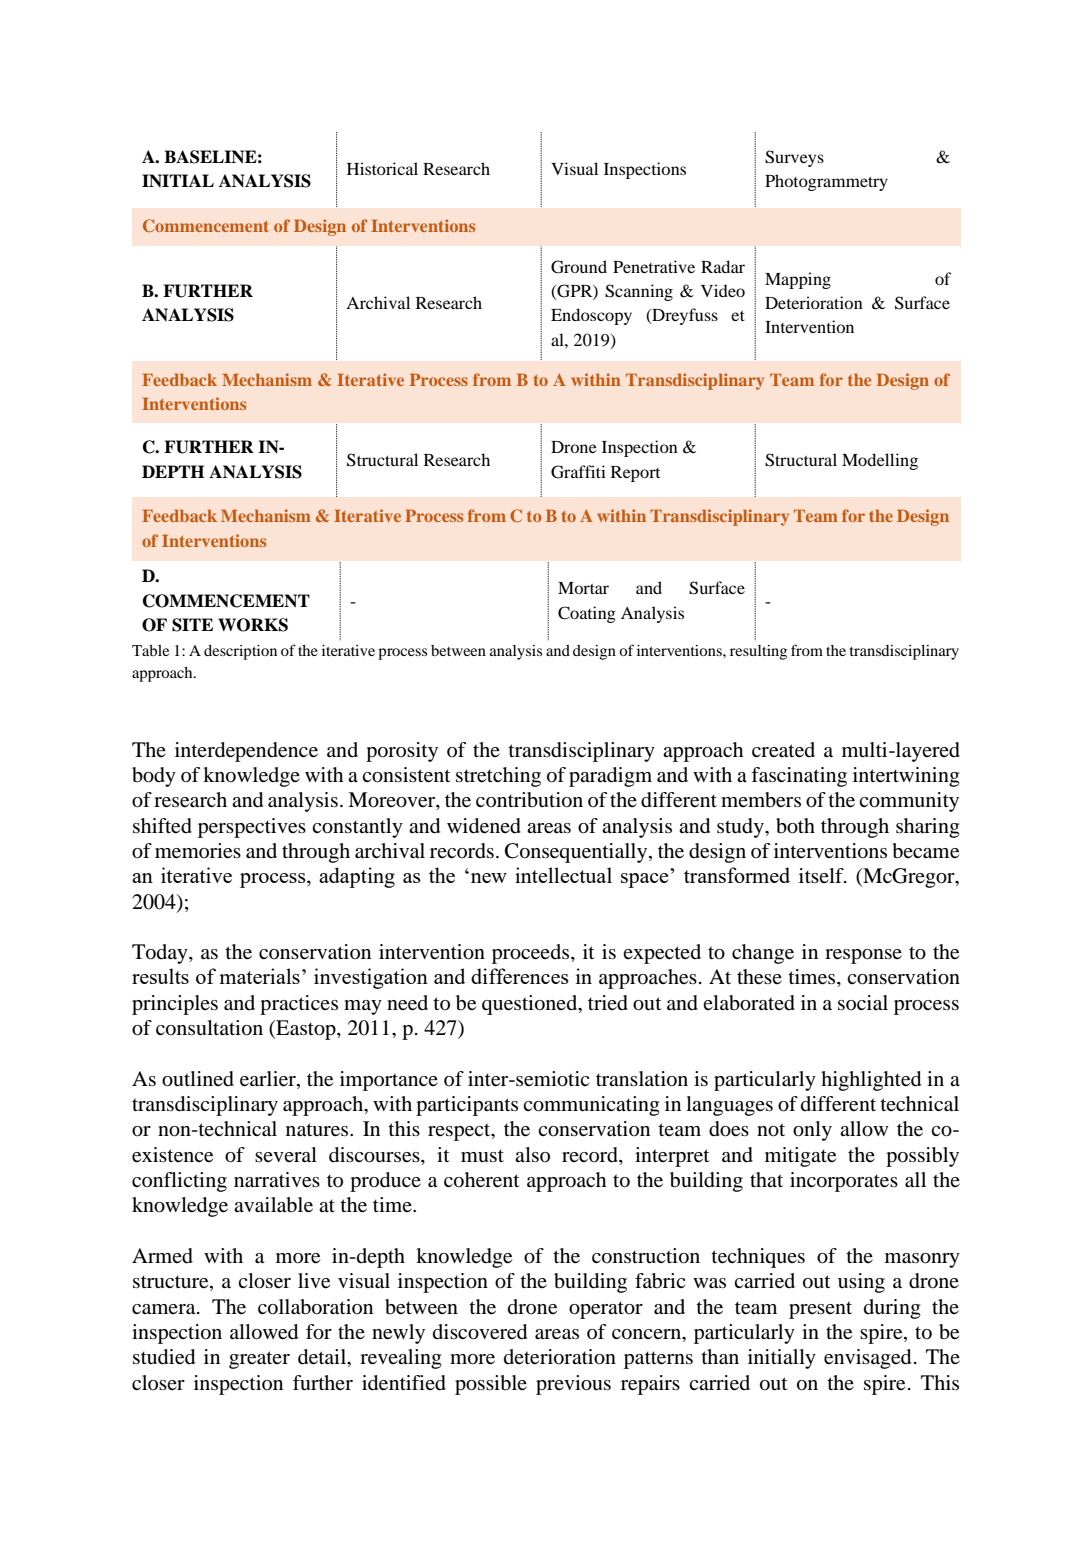 The height and width of the screenshot is (1544, 1092). I want to click on proceeds, so click(530, 954).
